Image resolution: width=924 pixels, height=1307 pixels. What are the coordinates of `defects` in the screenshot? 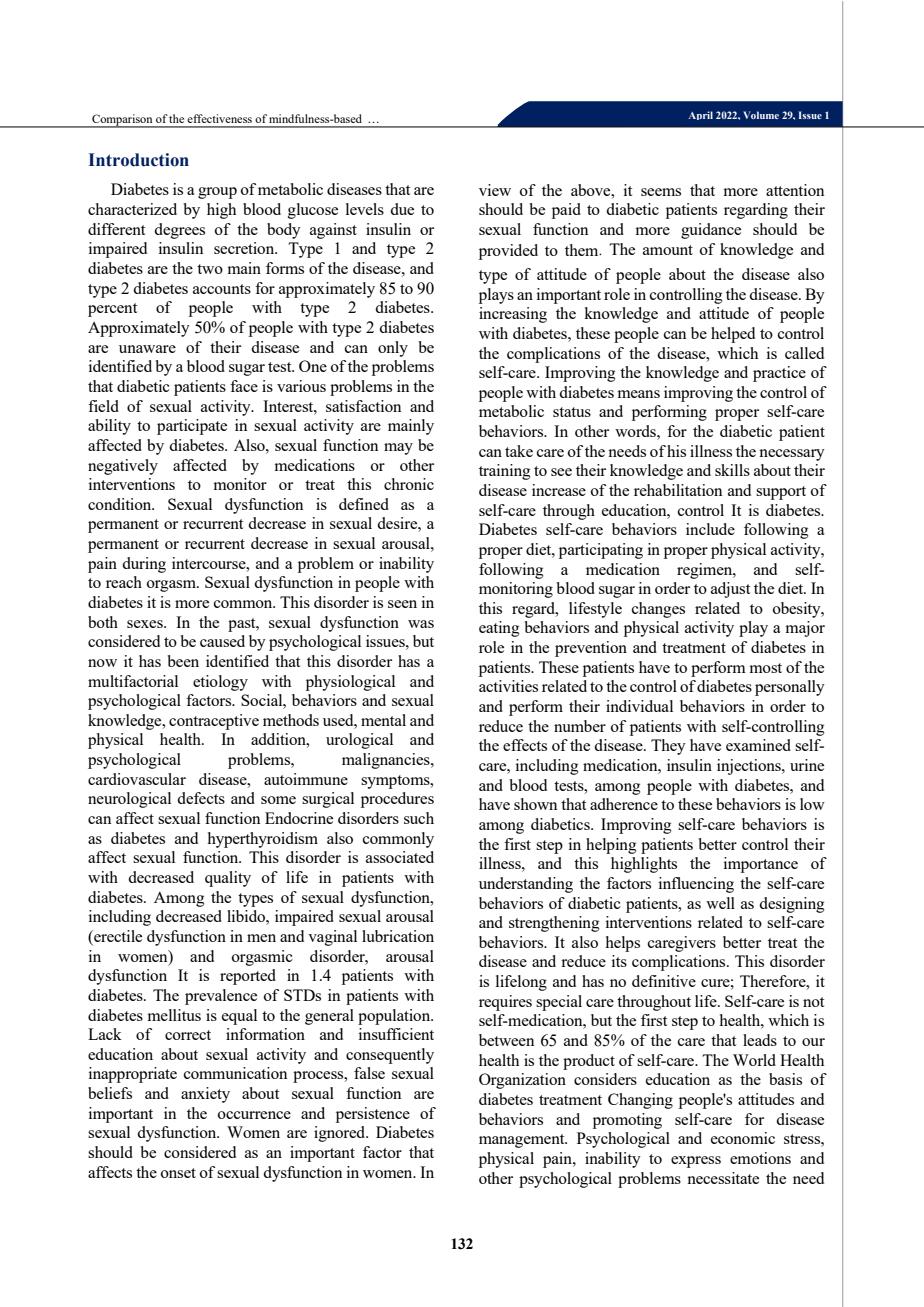 It's located at (201, 798).
